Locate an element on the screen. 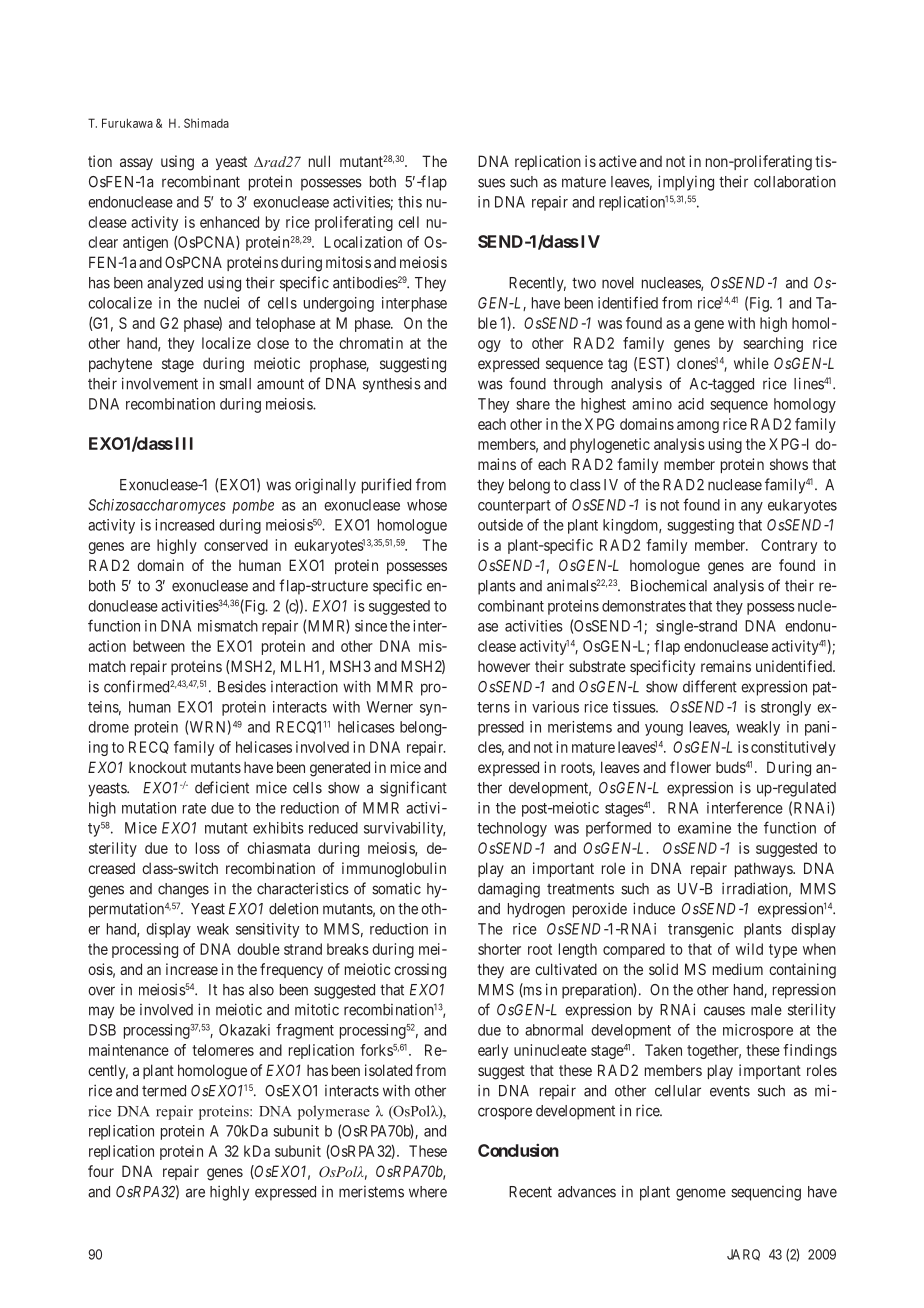  Besides is located at coordinates (242, 686).
